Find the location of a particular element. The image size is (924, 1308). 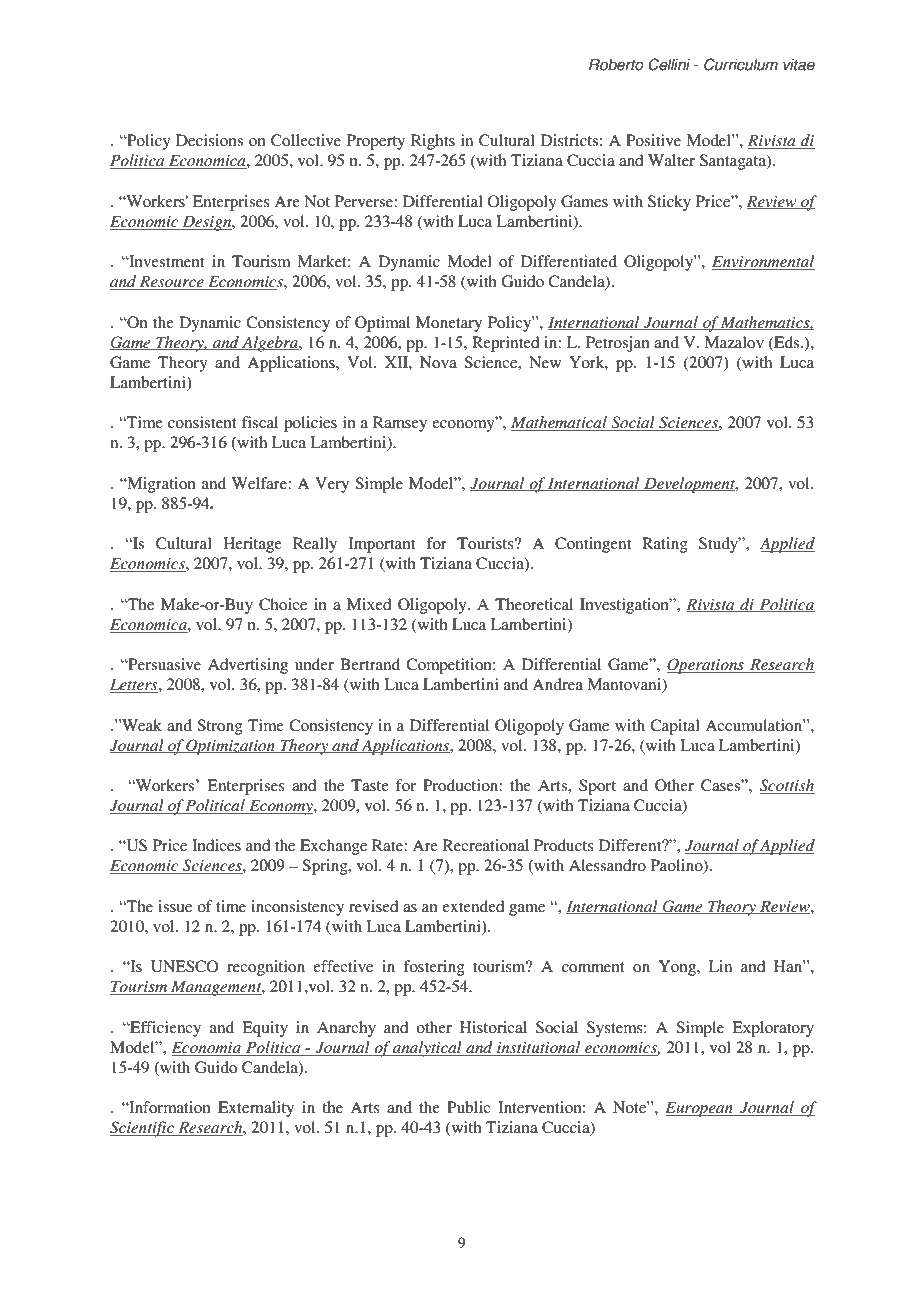

Rating is located at coordinates (665, 545).
